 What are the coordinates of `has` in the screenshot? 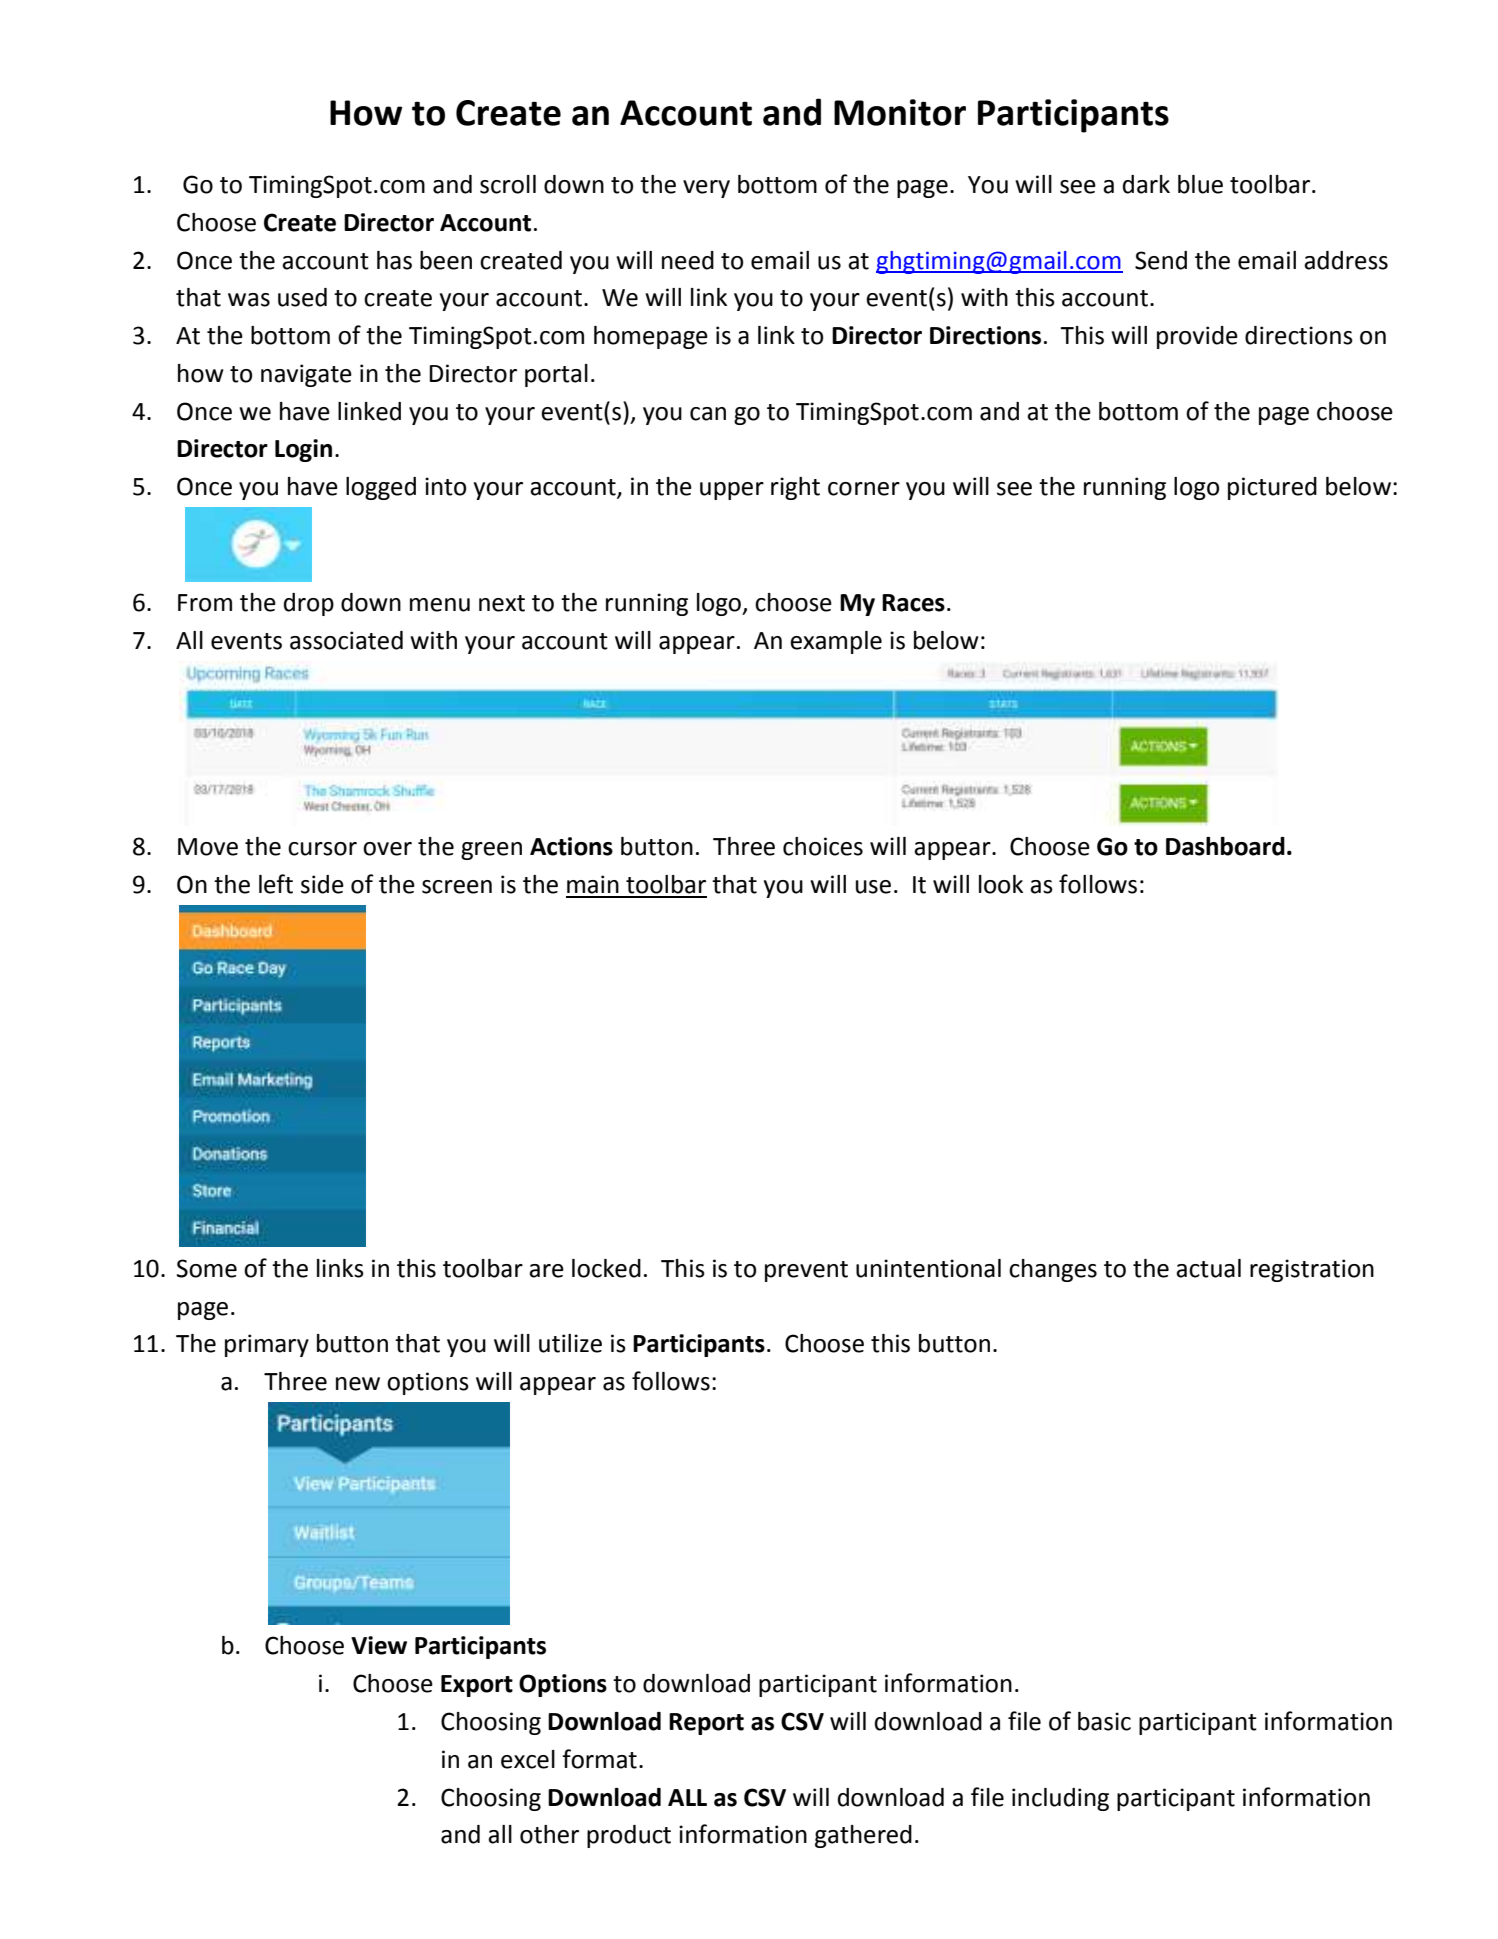 It's located at (394, 260).
